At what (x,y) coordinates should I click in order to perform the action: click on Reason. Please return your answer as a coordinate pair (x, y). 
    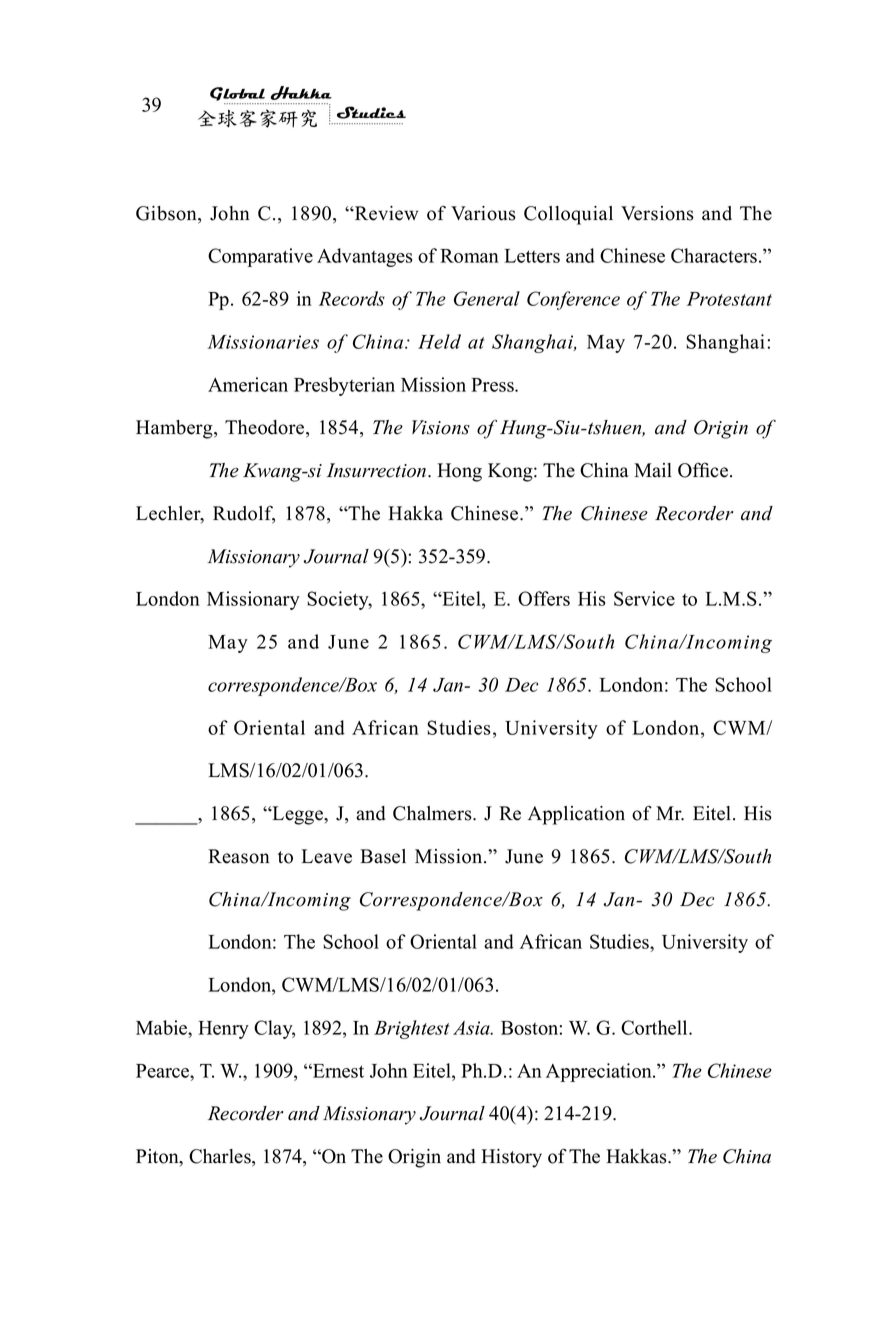
    Looking at the image, I should click on (239, 856).
